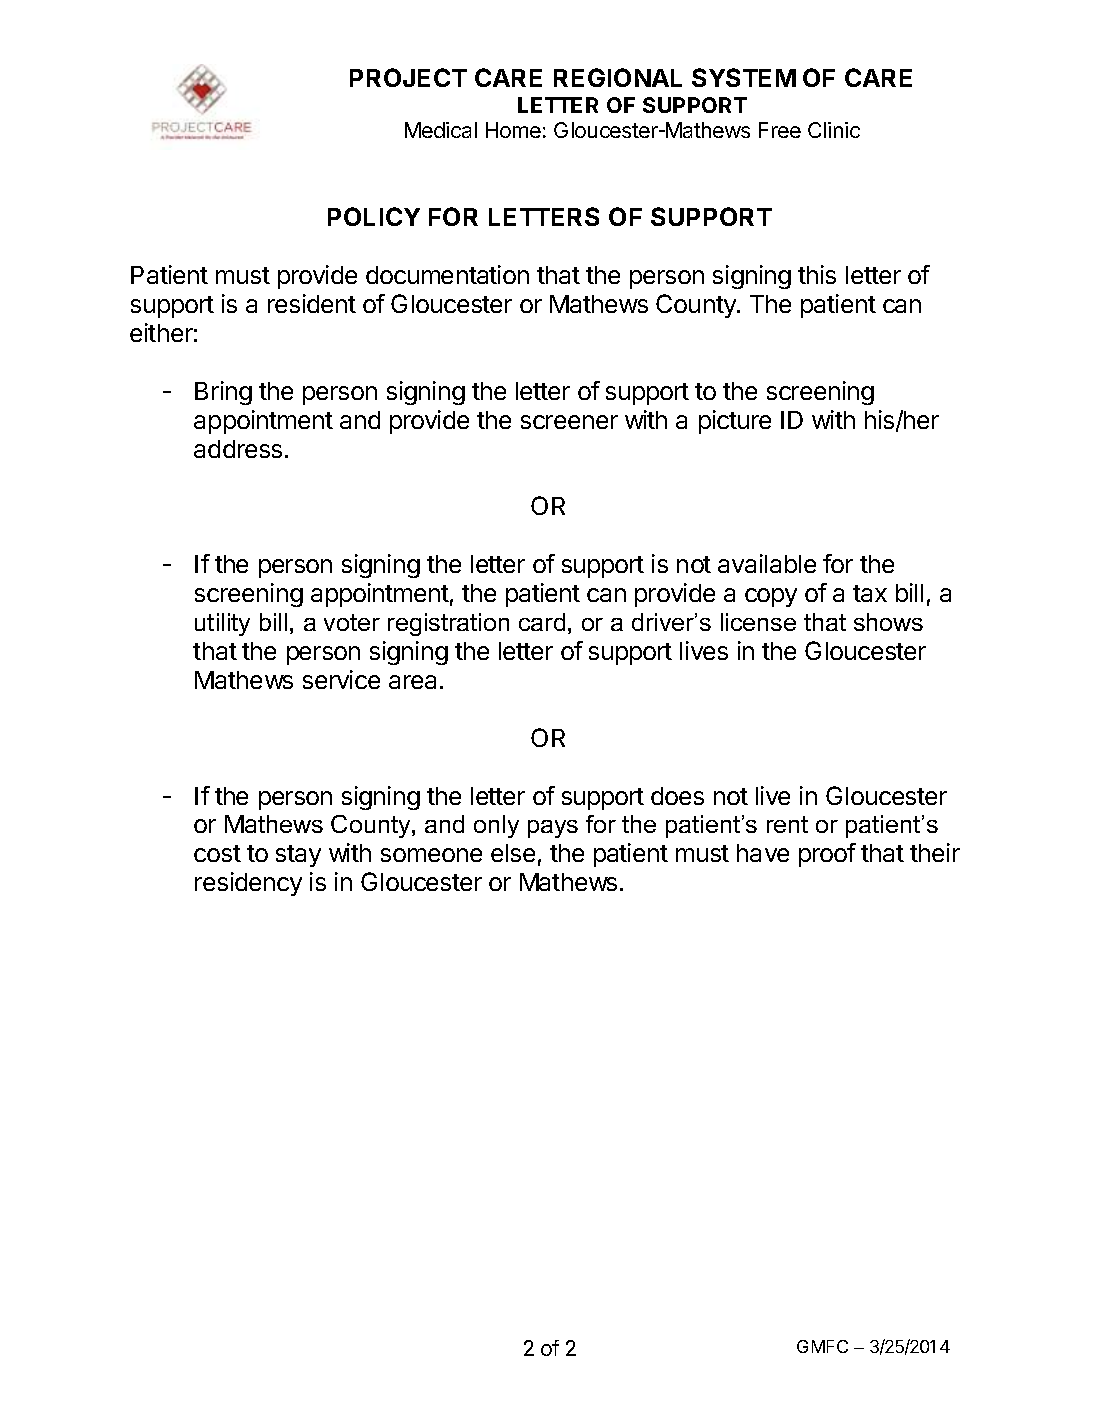  What do you see at coordinates (408, 77) in the screenshot?
I see `PROJECT` at bounding box center [408, 77].
